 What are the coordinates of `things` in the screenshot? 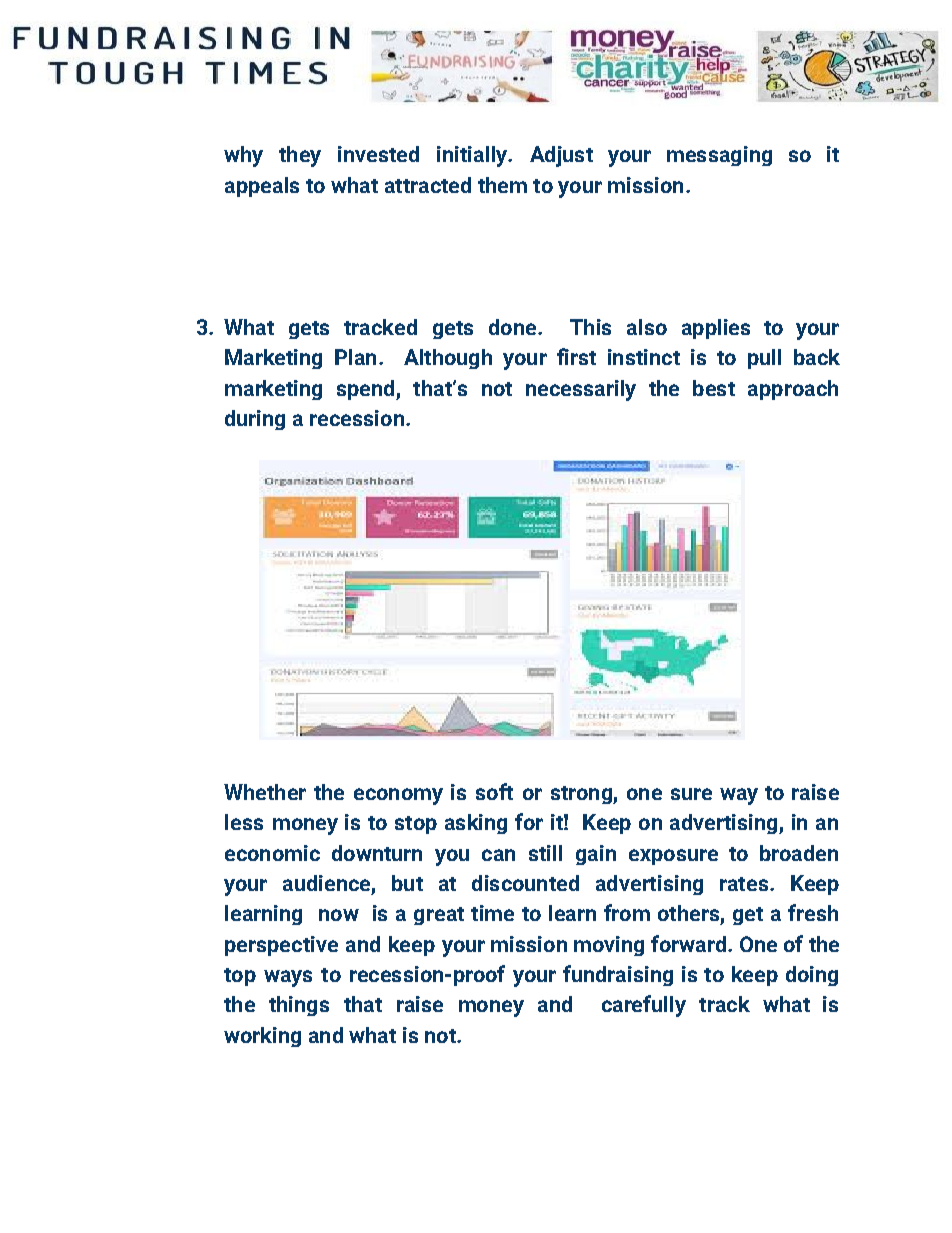 It's located at (299, 1006).
